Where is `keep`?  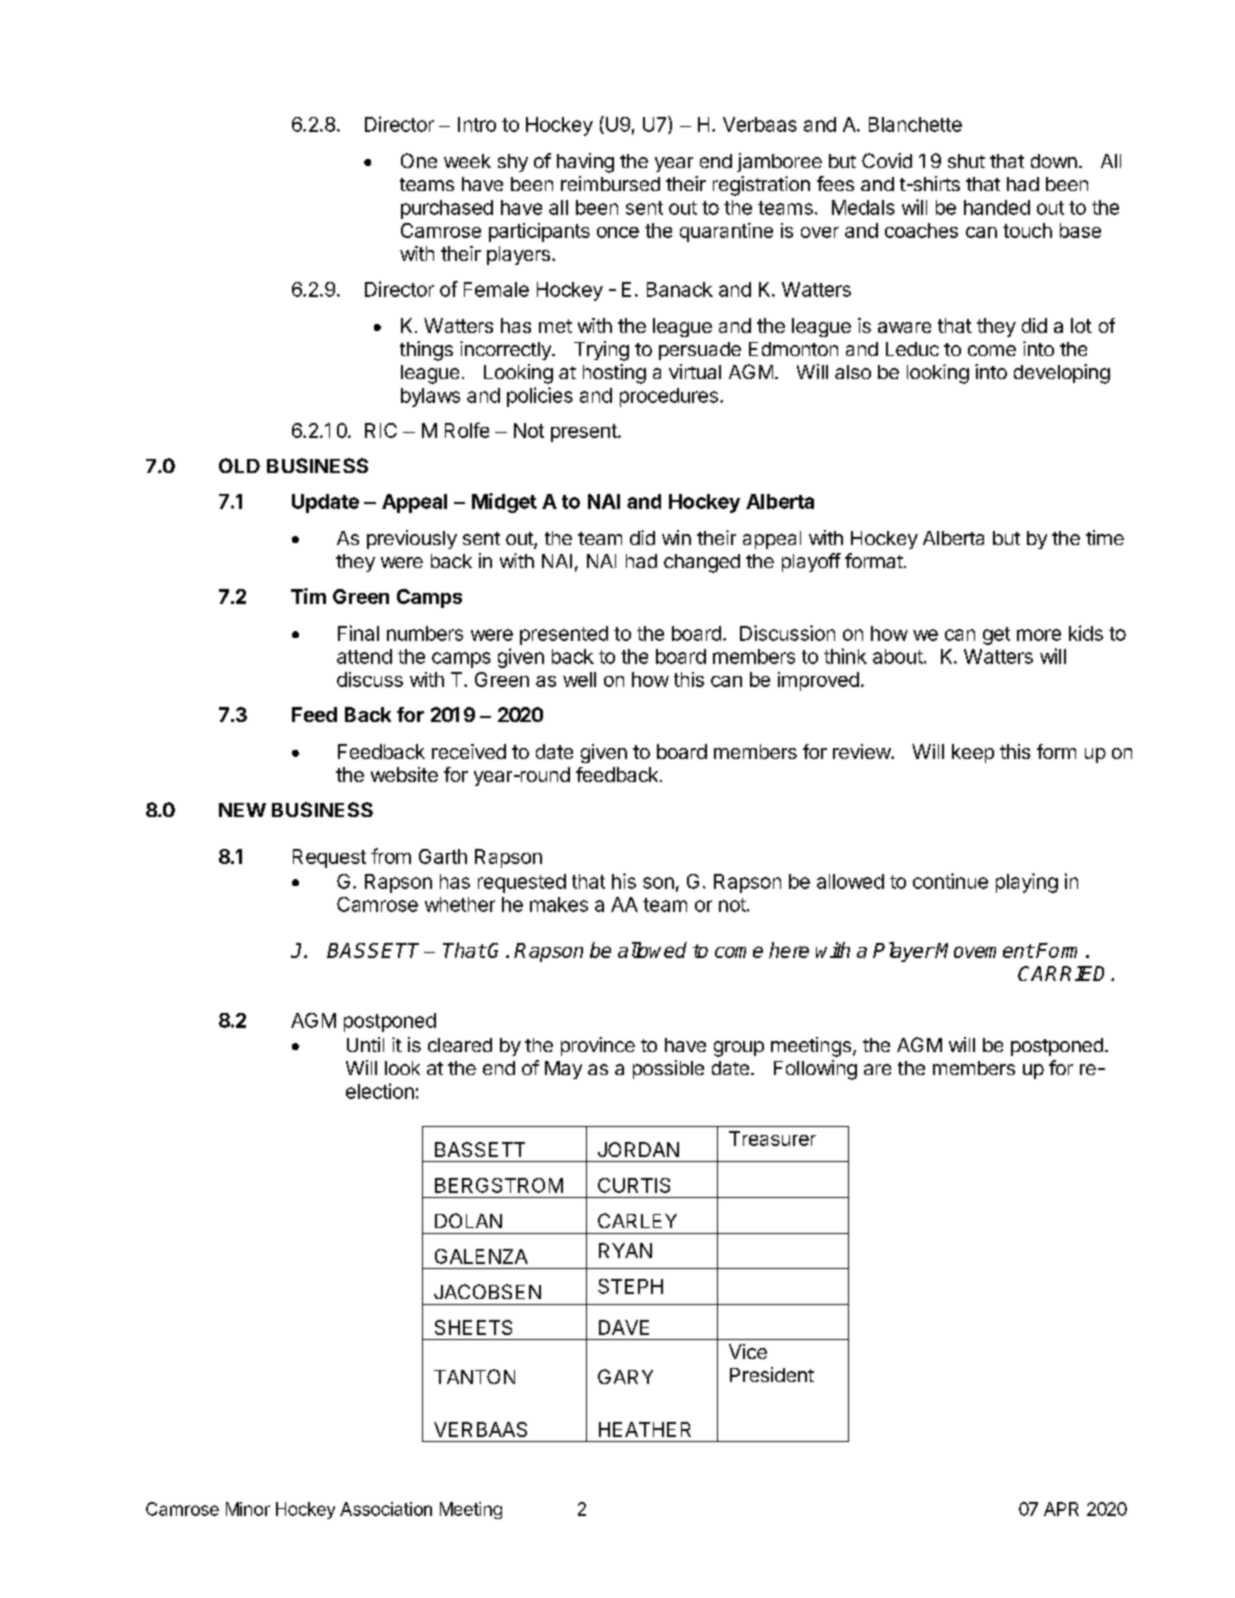
keep is located at coordinates (973, 753).
